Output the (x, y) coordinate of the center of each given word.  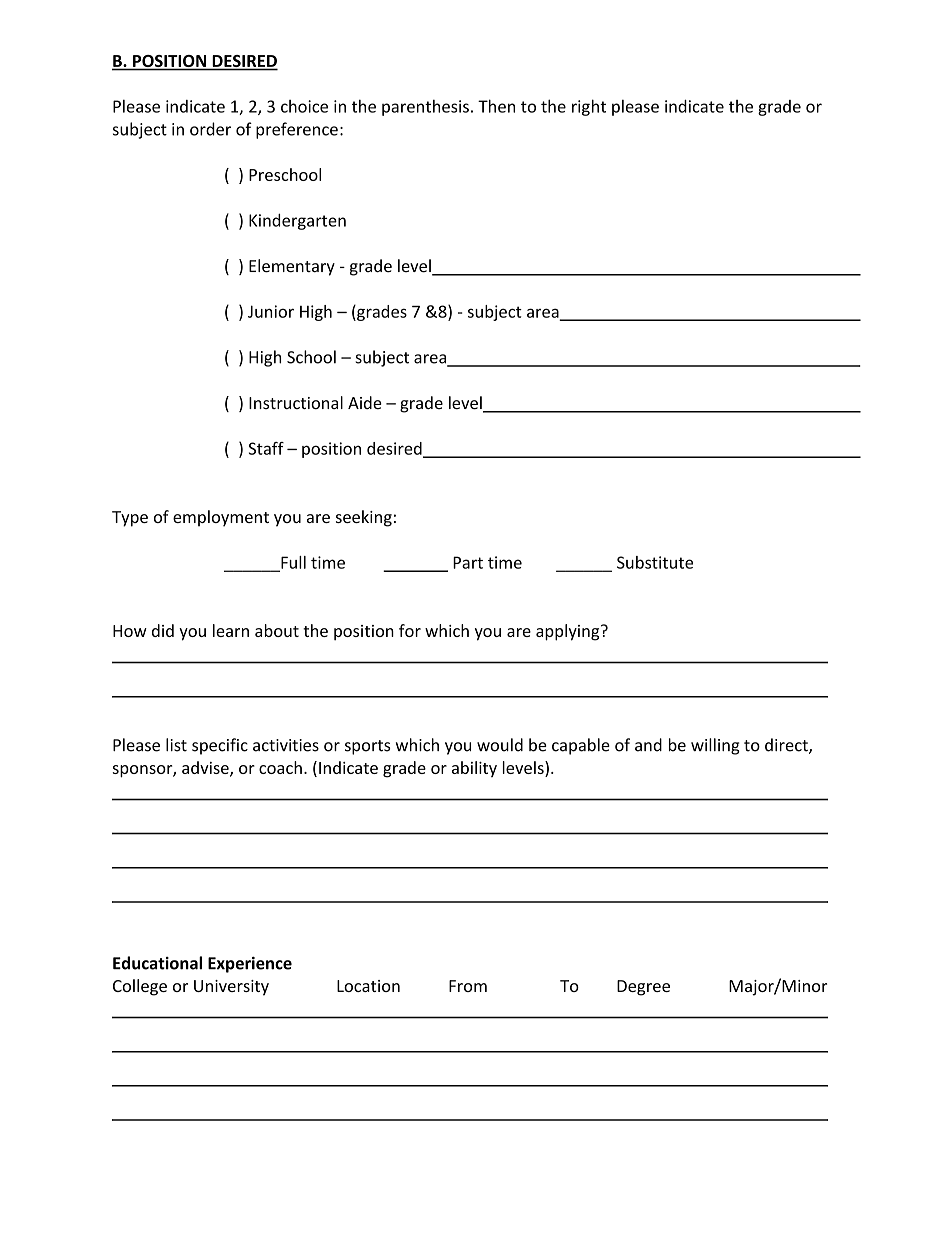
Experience (250, 965)
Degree (643, 988)
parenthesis (425, 108)
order (210, 129)
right (589, 107)
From (468, 986)
